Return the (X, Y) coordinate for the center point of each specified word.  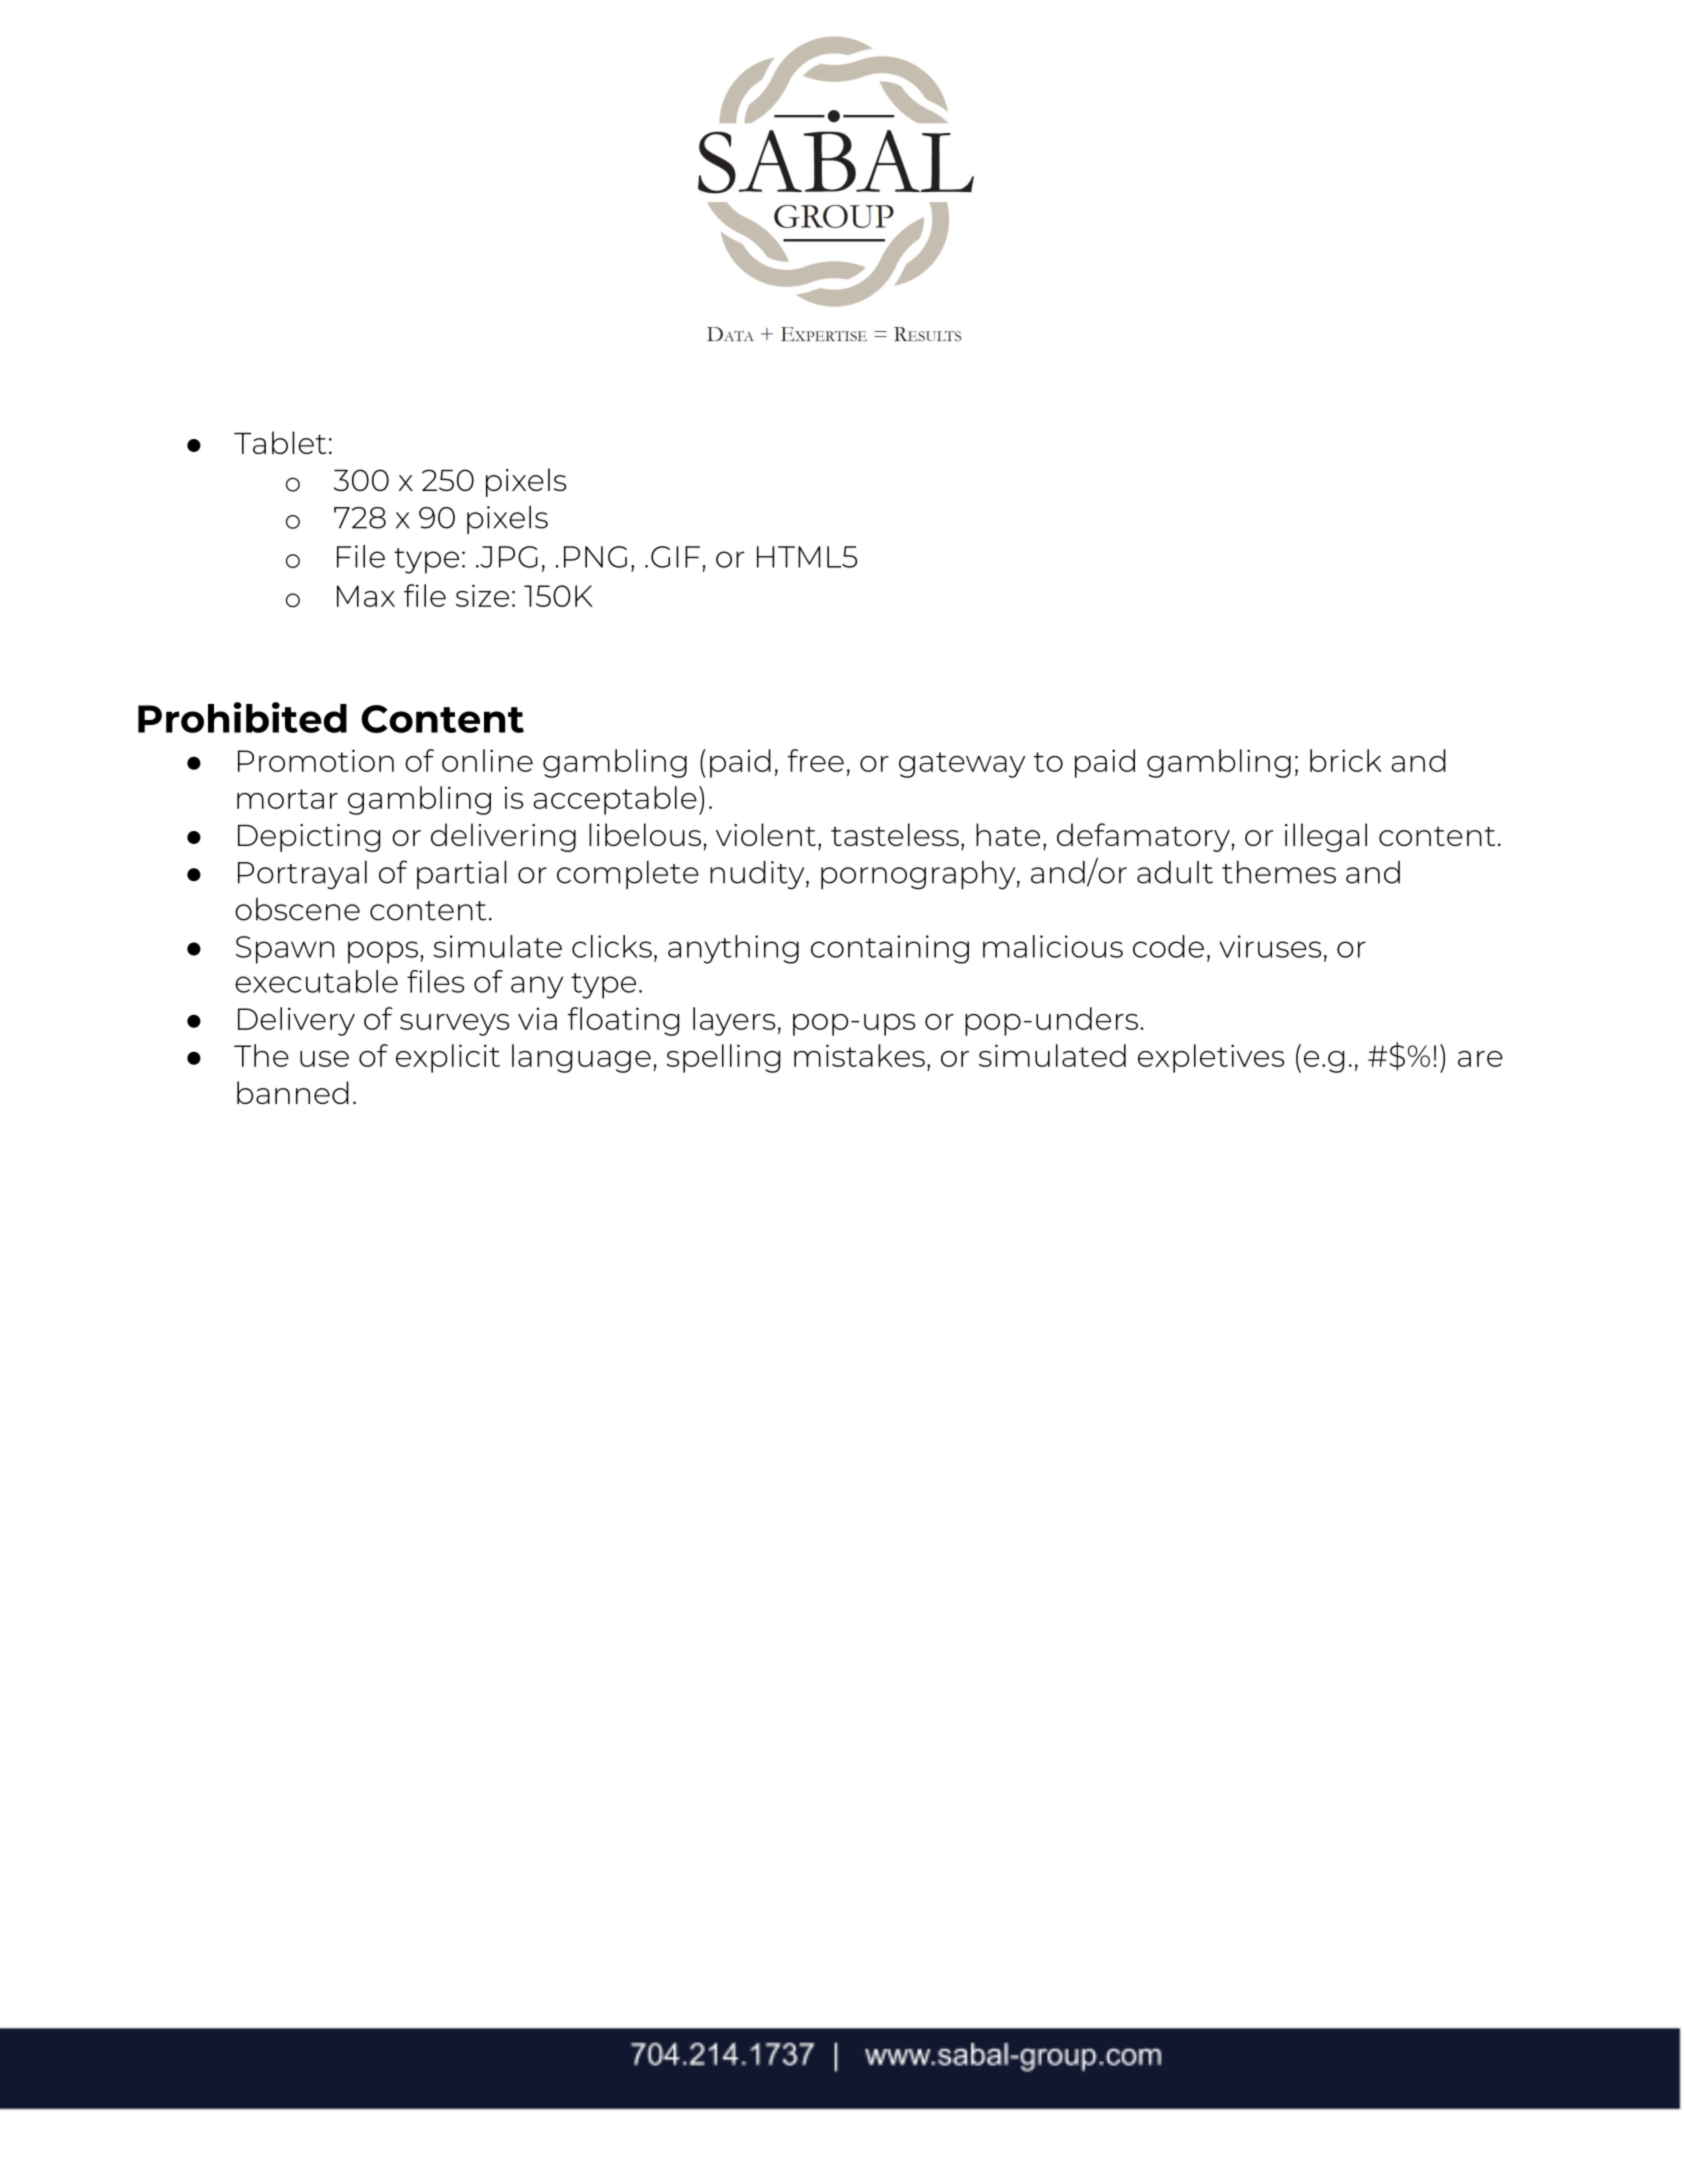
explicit (448, 1058)
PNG (595, 557)
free (816, 760)
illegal (1326, 837)
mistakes (859, 1055)
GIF (675, 557)
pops (383, 952)
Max (366, 596)
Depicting (309, 838)
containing (890, 949)
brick (1346, 760)
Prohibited (242, 717)
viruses (1270, 946)
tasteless (895, 834)
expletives (1211, 1058)
